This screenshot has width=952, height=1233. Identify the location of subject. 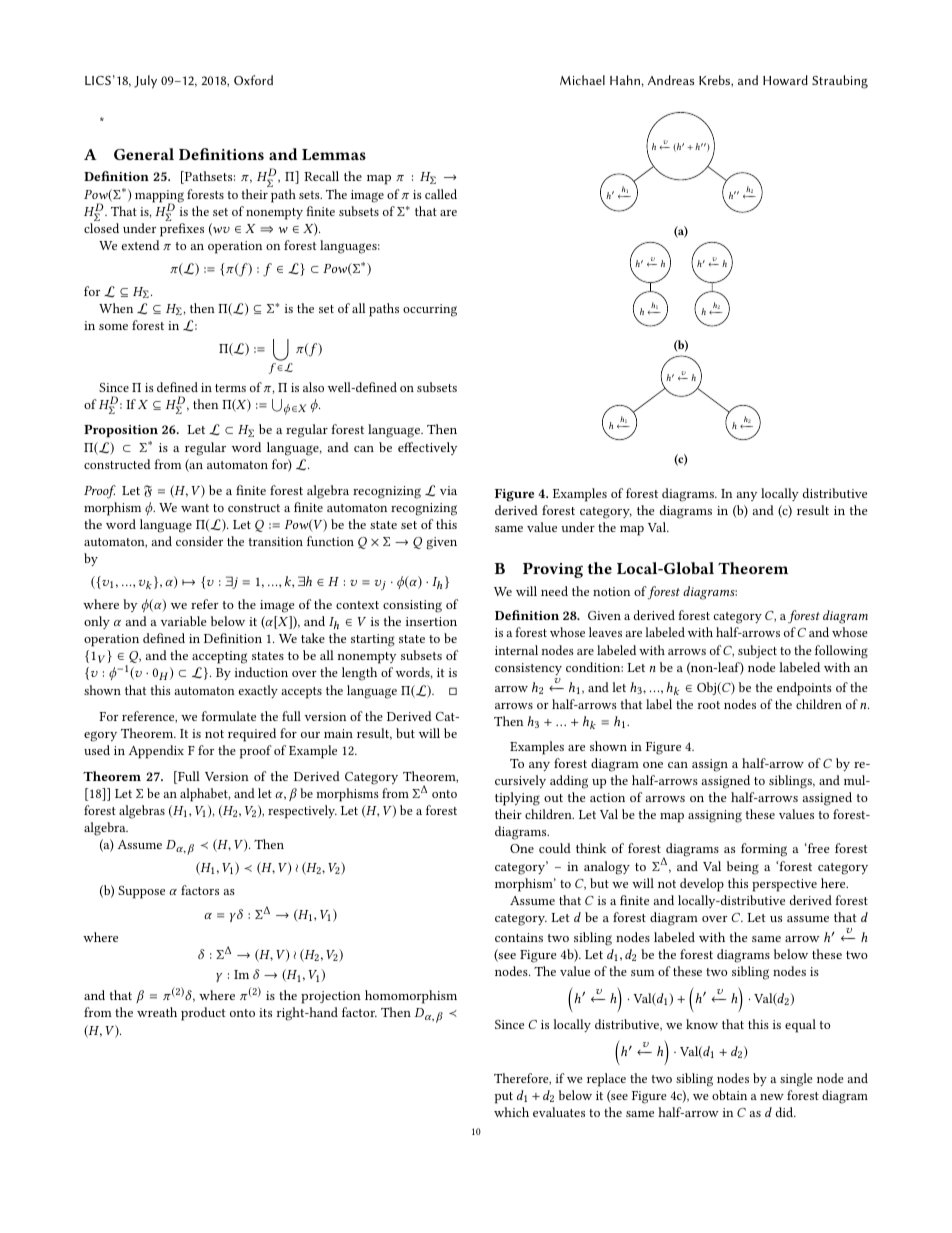
(757, 651).
